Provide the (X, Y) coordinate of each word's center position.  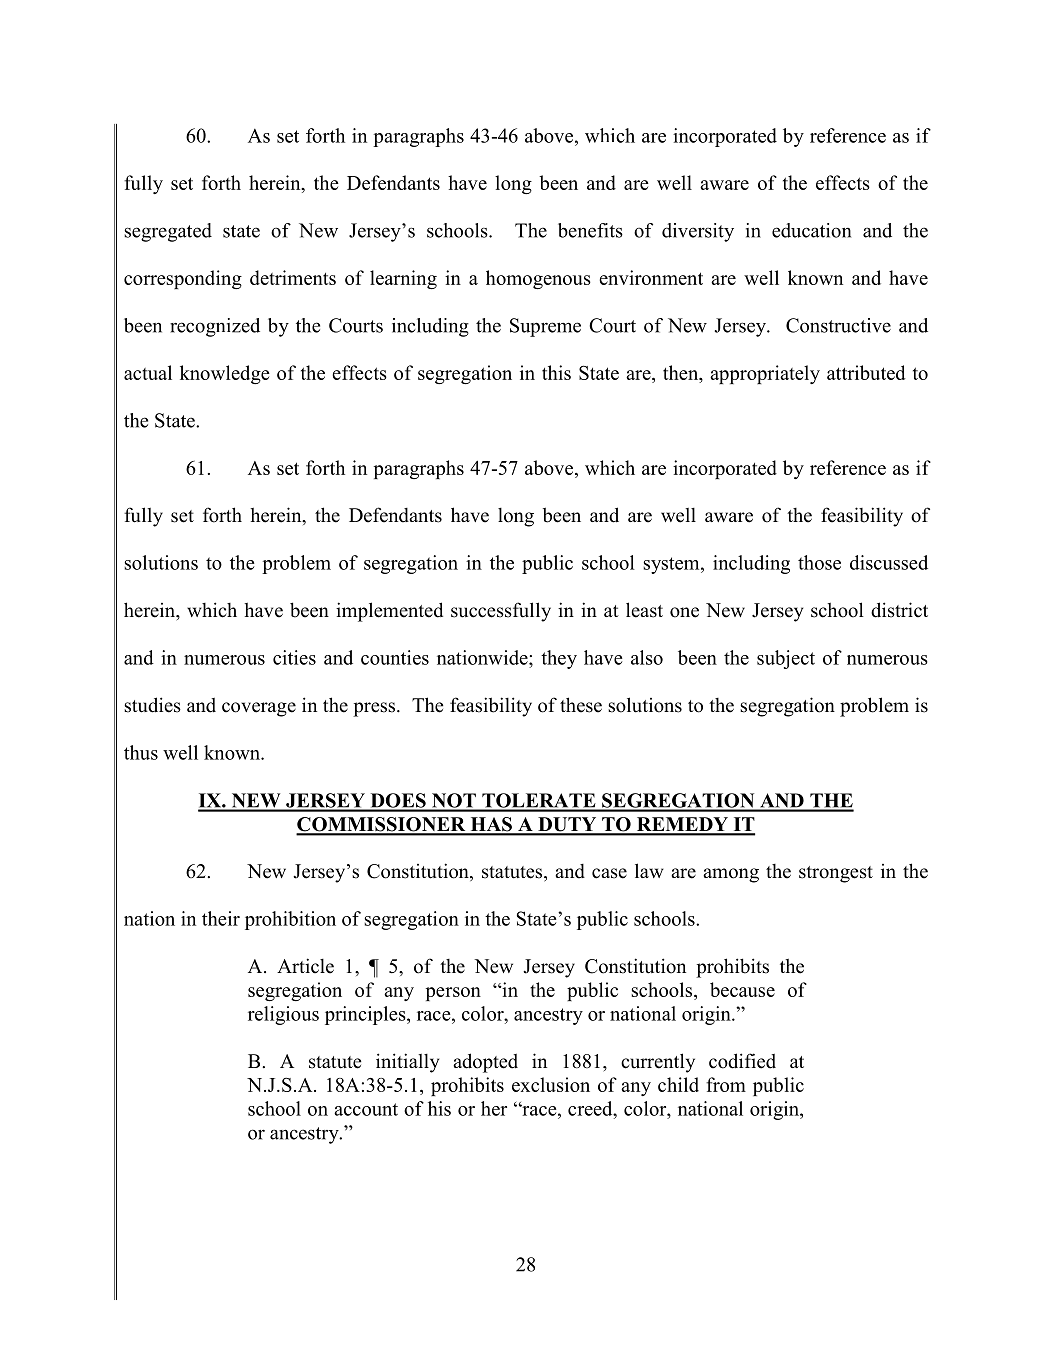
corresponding (183, 279)
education (811, 230)
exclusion (551, 1084)
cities (294, 657)
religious (283, 1015)
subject (786, 659)
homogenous (538, 279)
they (559, 659)
